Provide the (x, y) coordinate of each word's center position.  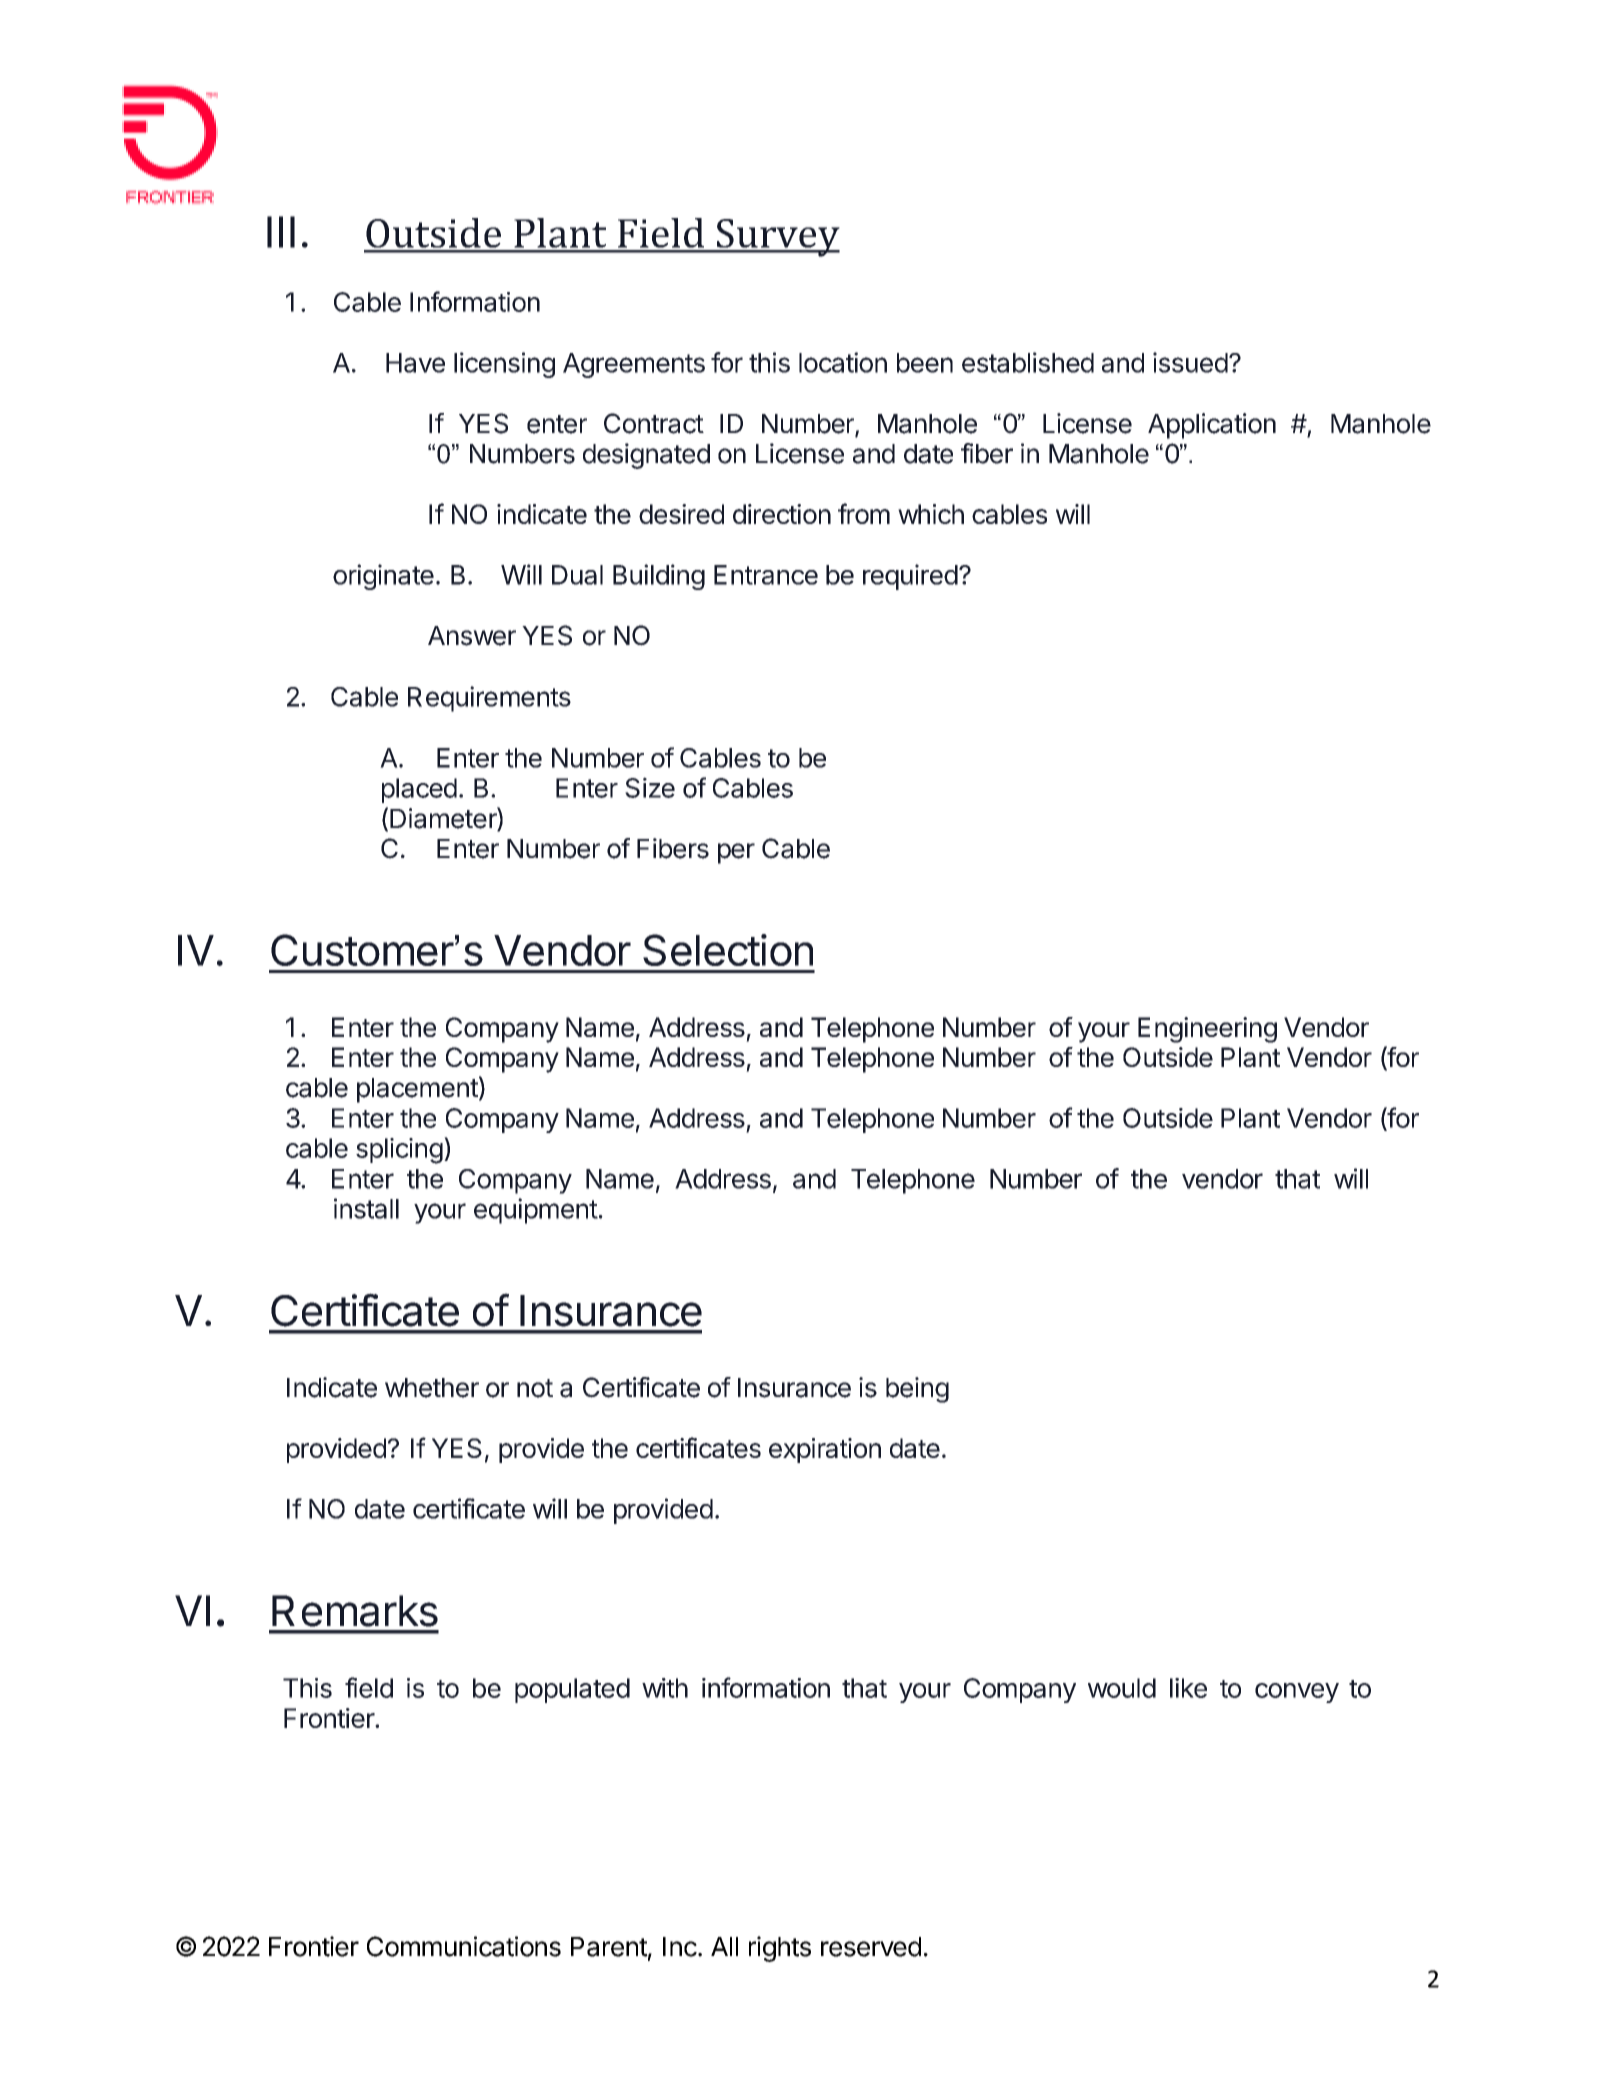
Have (415, 363)
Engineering (1207, 1030)
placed (419, 790)
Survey (777, 238)
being (917, 1390)
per (736, 853)
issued (1190, 362)
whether (432, 1388)
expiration (825, 1450)
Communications (464, 1946)
